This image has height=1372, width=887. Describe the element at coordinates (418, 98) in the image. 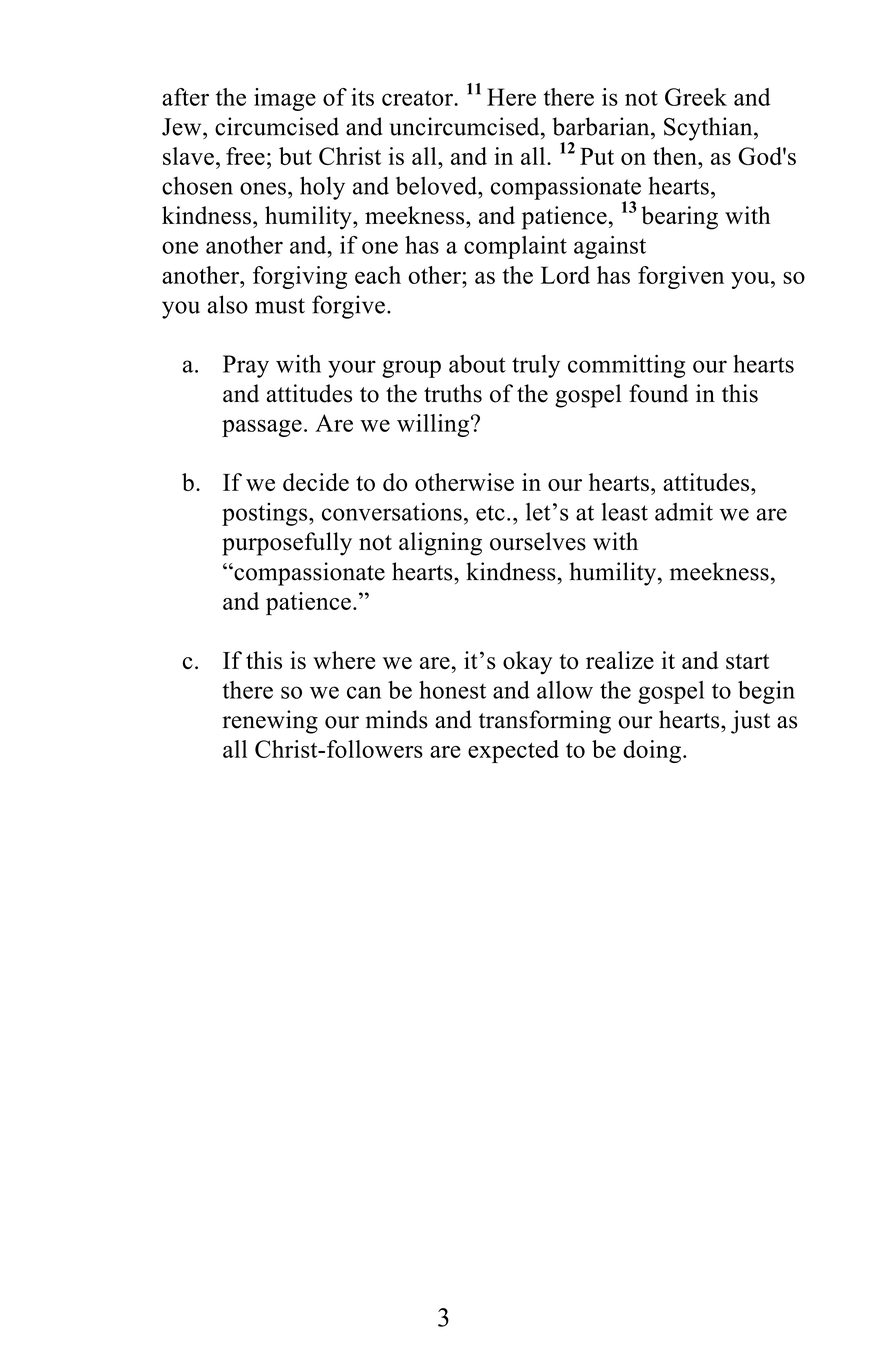

I see `creator` at that location.
